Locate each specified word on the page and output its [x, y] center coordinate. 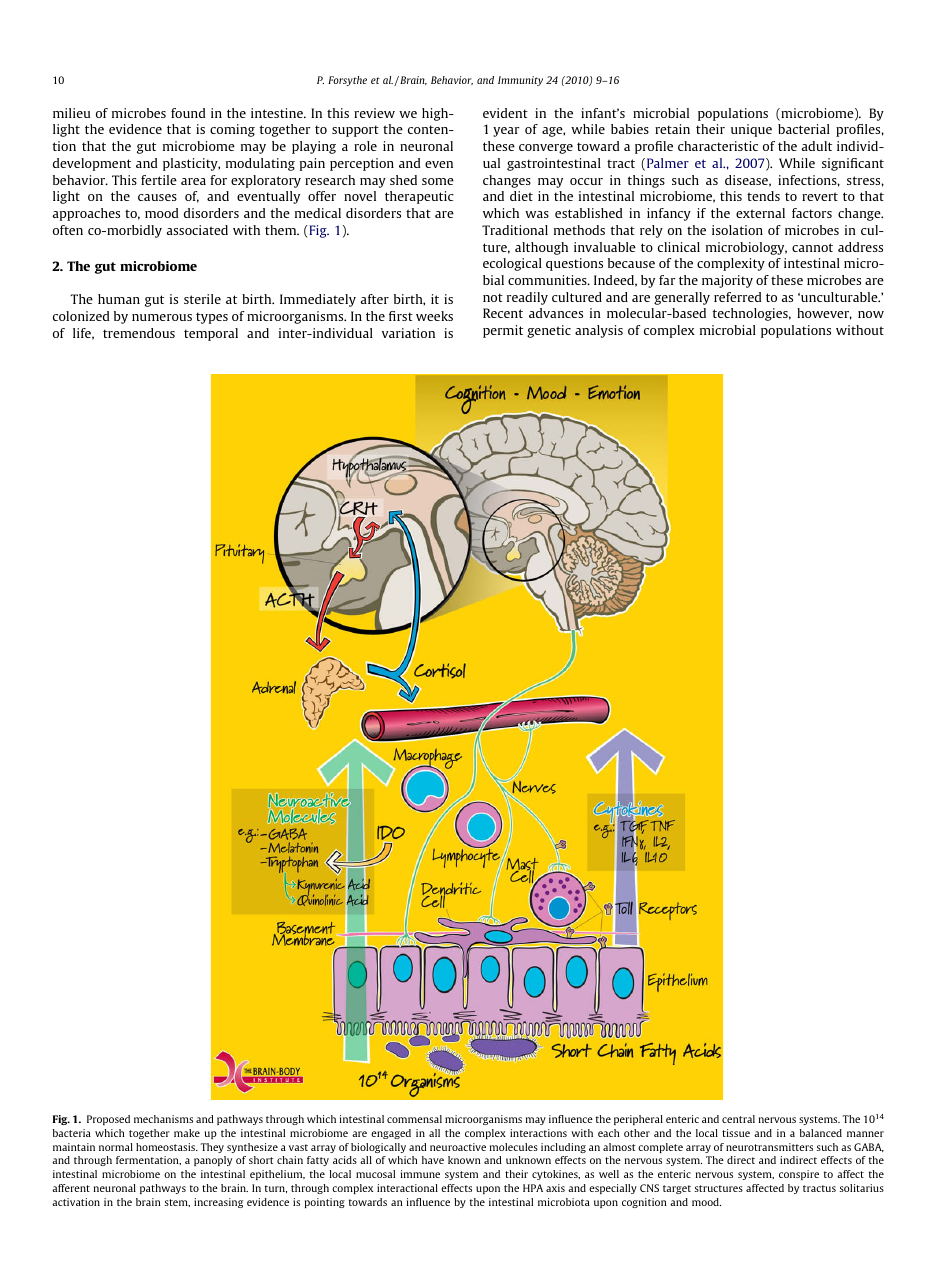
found [188, 113]
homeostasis [167, 1147]
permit [503, 331]
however [824, 314]
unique [751, 130]
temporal [211, 334]
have [433, 1160]
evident [505, 113]
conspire [799, 1175]
